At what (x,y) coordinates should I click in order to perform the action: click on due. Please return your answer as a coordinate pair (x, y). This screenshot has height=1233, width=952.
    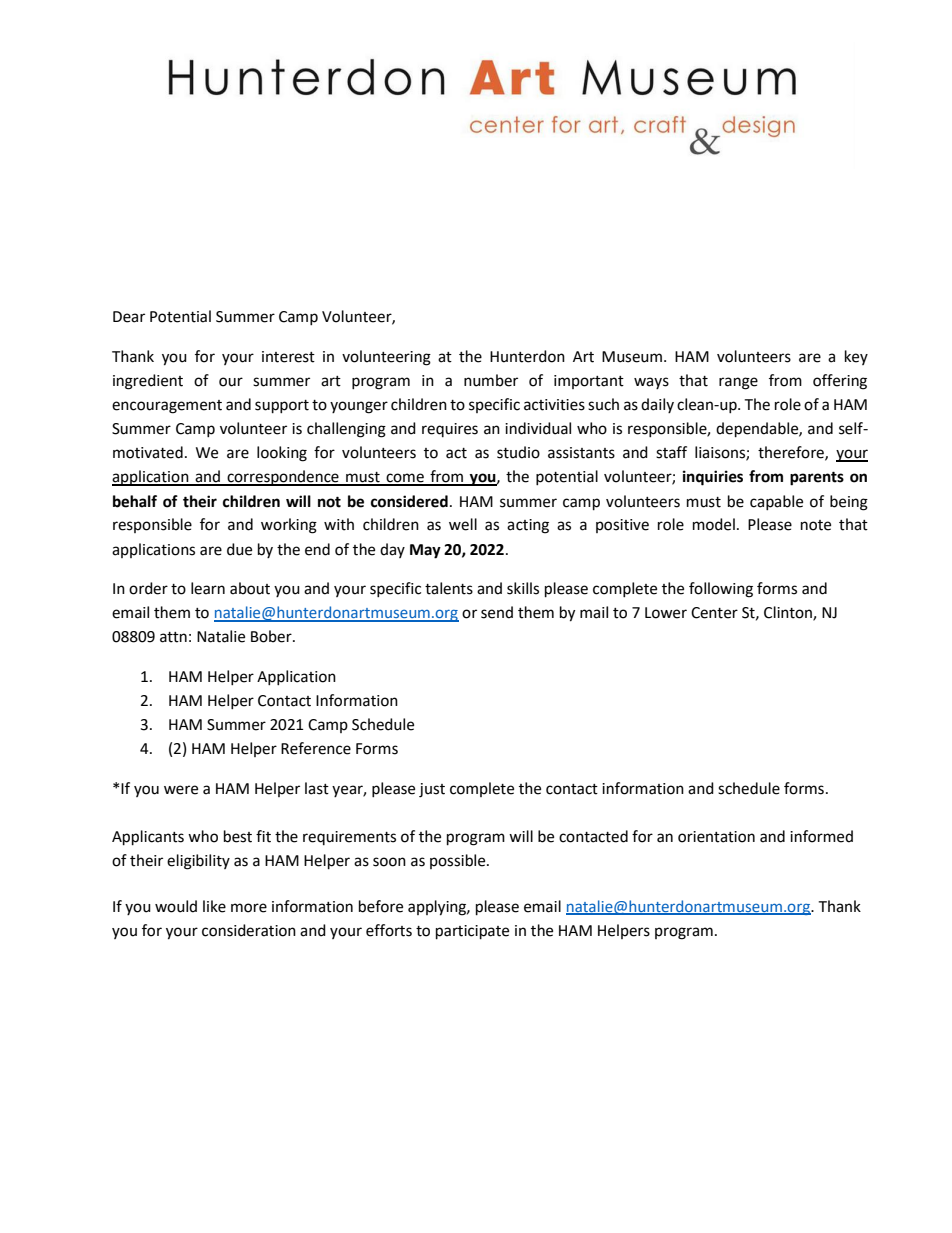
    Looking at the image, I should click on (239, 549).
